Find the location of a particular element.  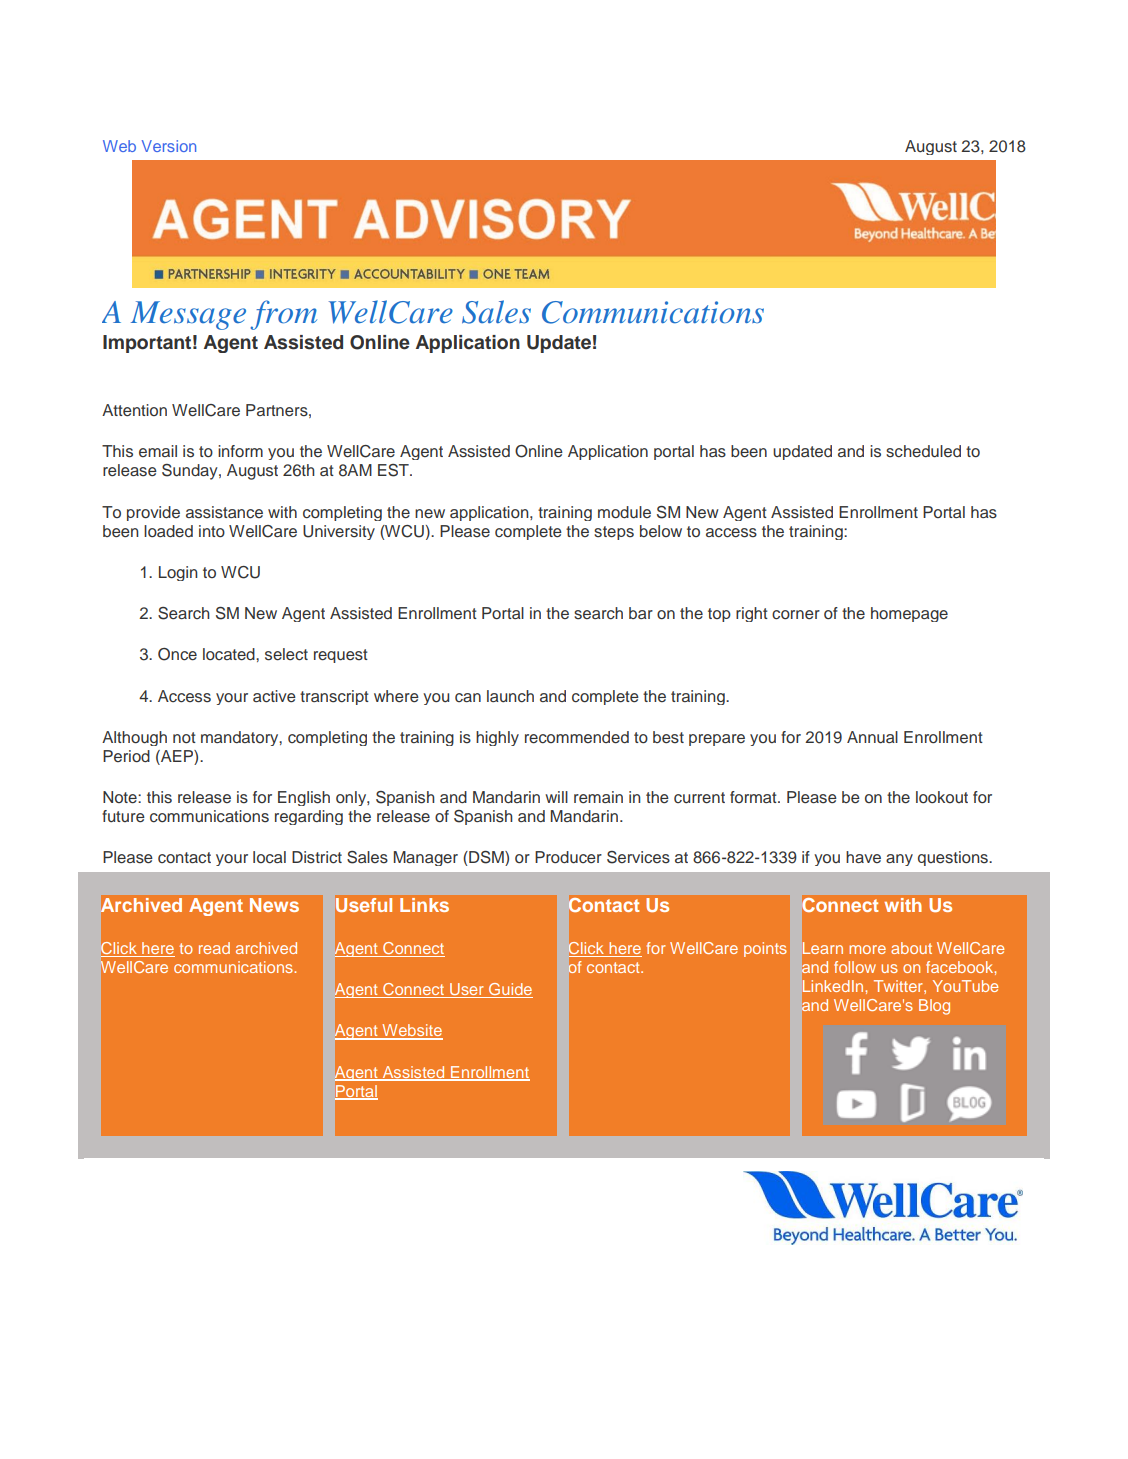

follow is located at coordinates (855, 967).
